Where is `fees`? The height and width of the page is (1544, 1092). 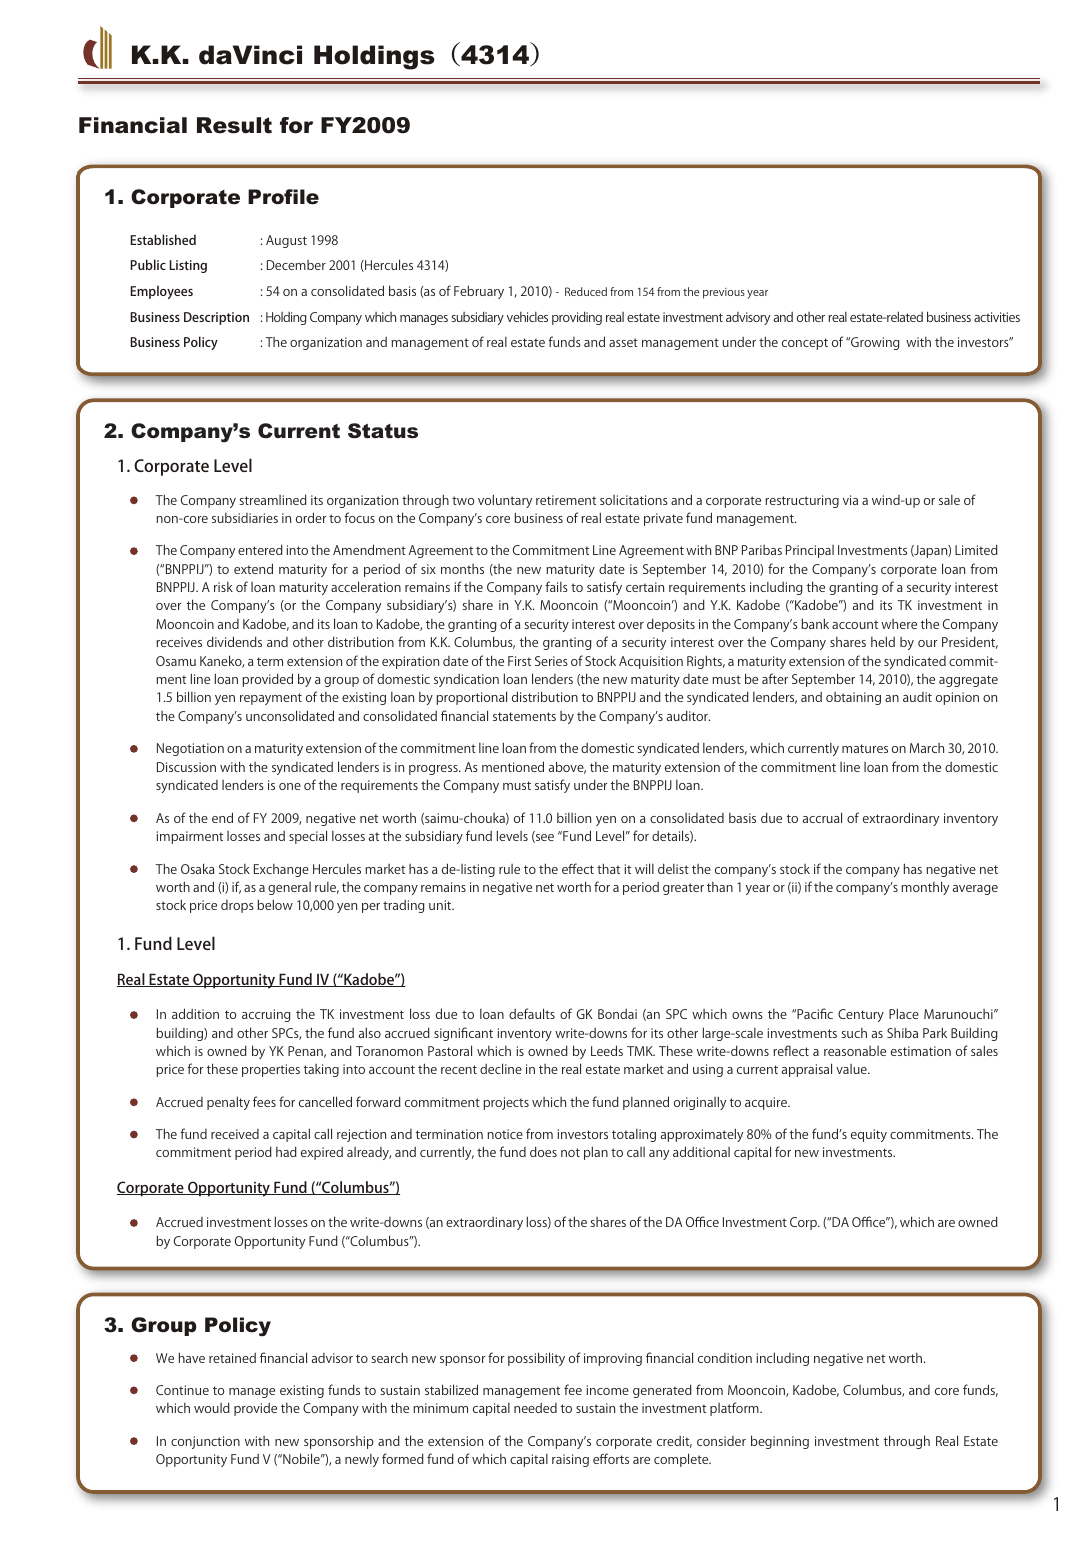
fees is located at coordinates (264, 1101).
